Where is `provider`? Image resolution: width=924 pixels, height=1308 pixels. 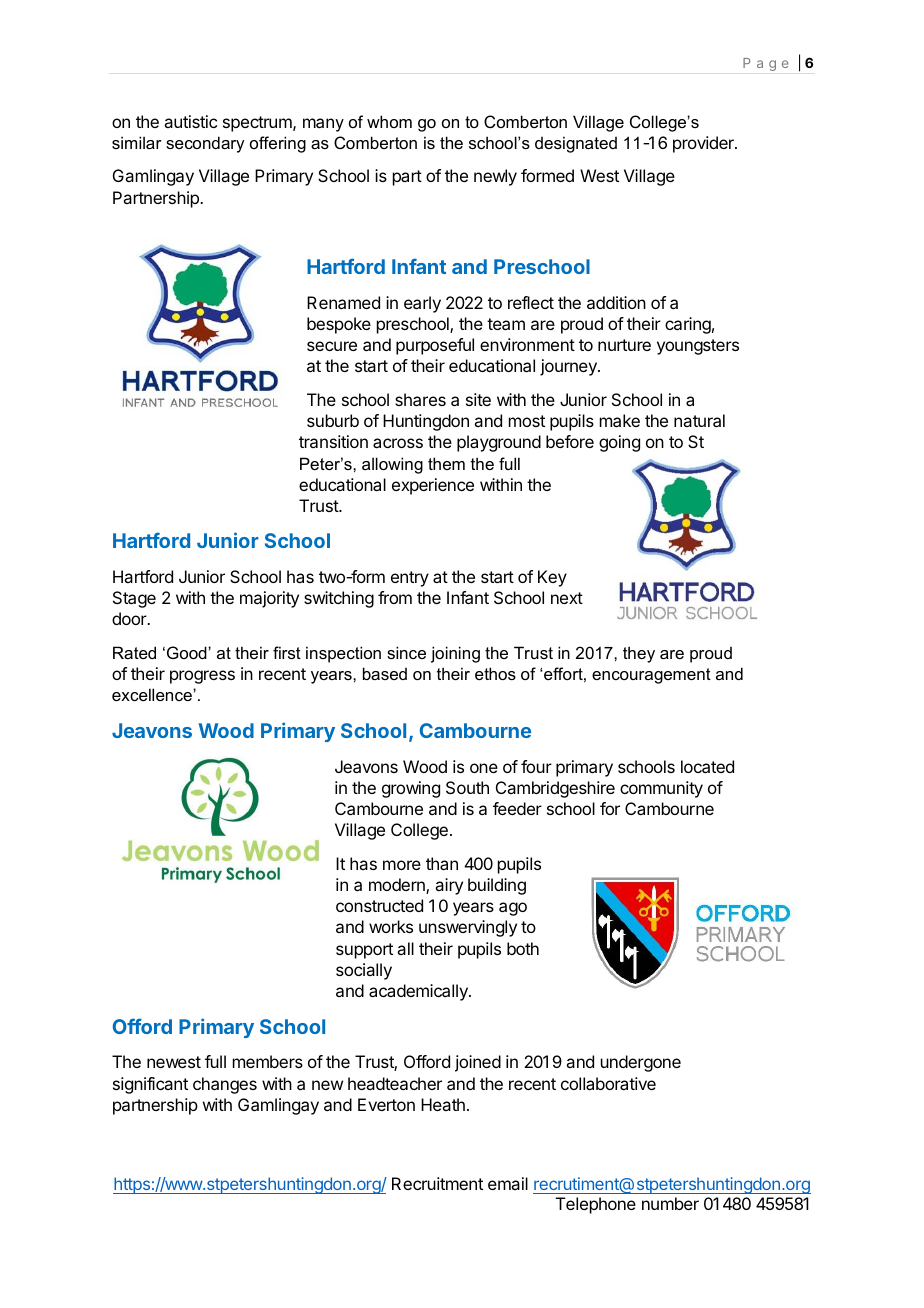
provider is located at coordinates (704, 144).
